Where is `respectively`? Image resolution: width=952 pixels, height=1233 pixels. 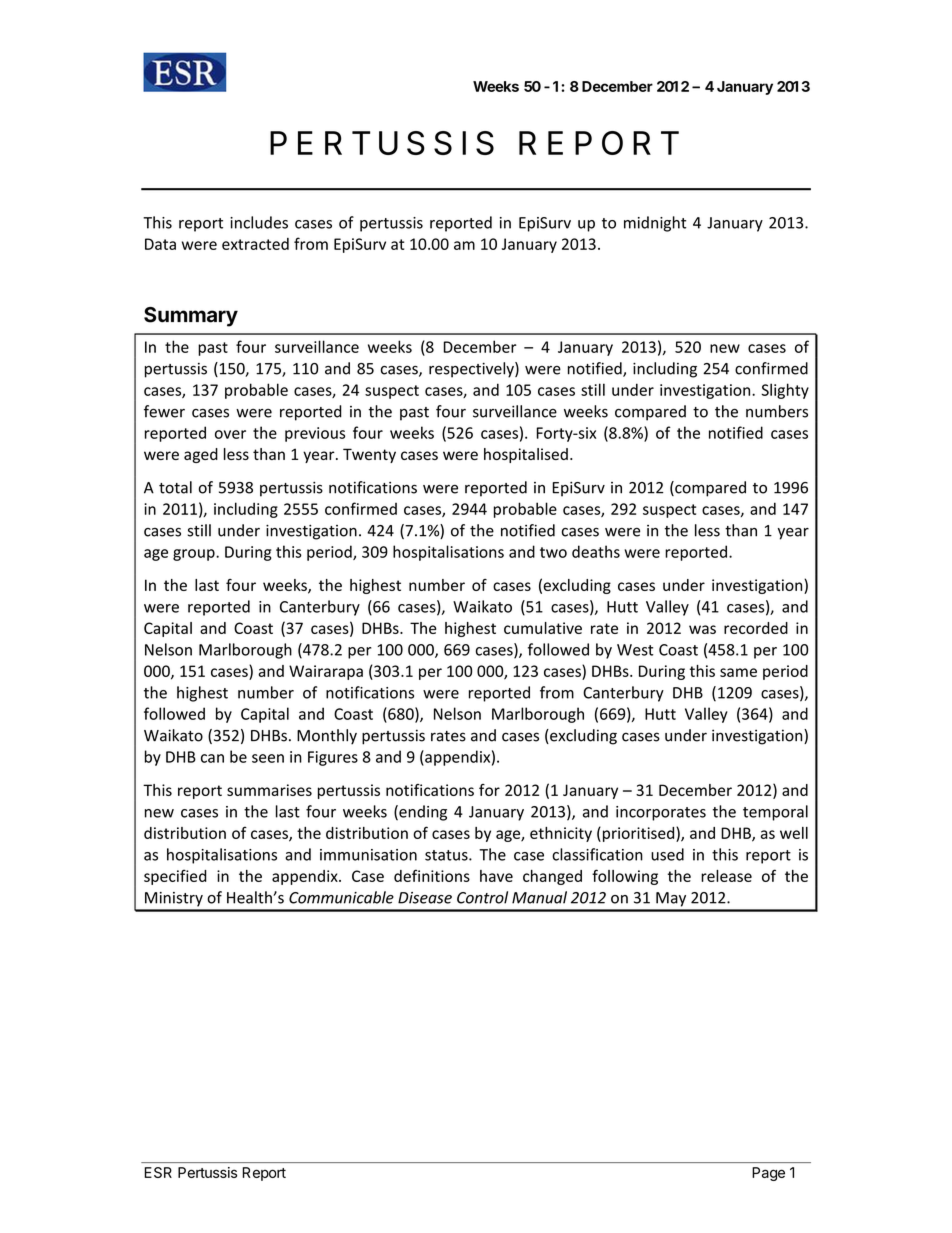
respectively is located at coordinates (472, 370).
